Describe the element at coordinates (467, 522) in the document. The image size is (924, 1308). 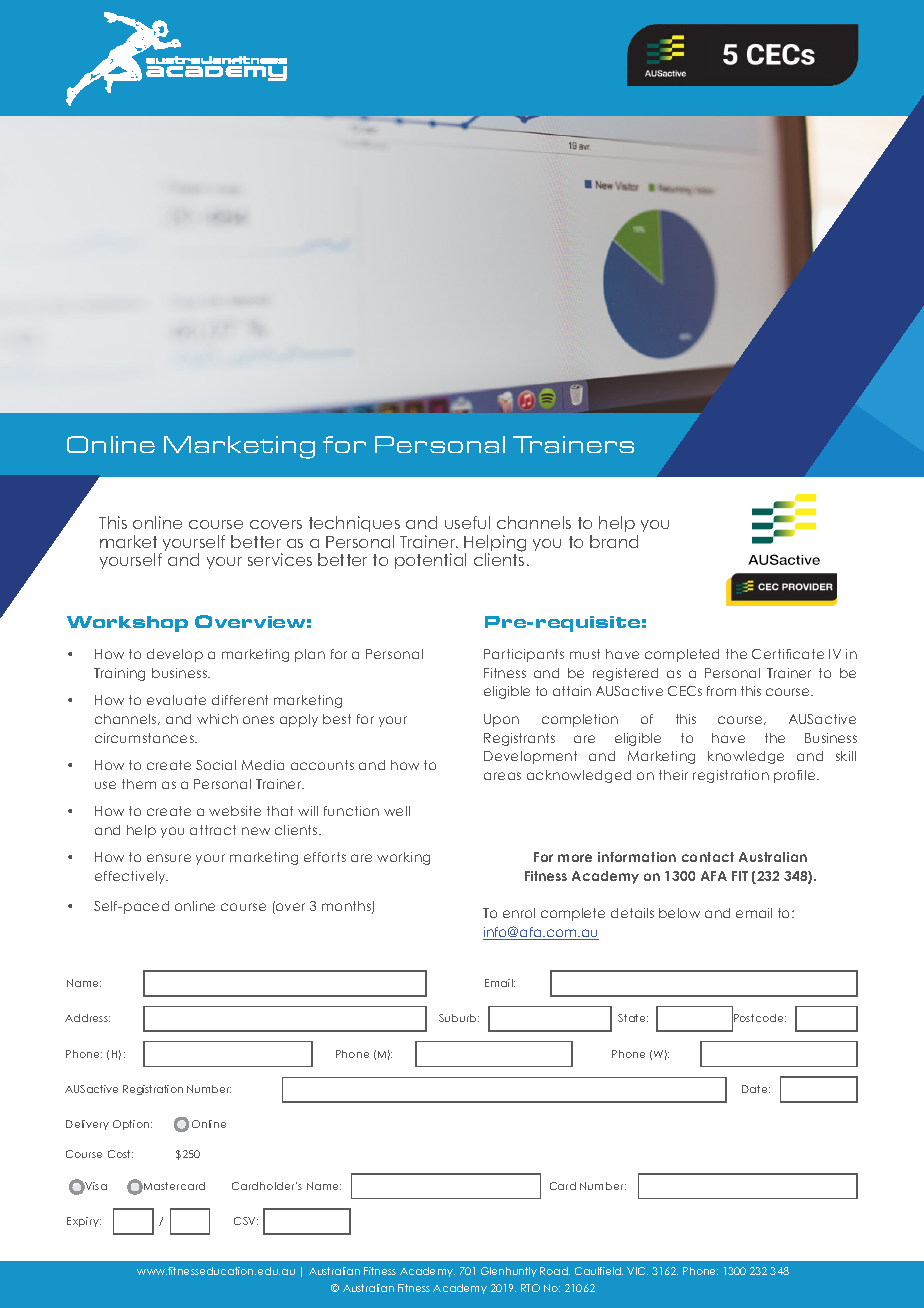
I see `useful` at that location.
